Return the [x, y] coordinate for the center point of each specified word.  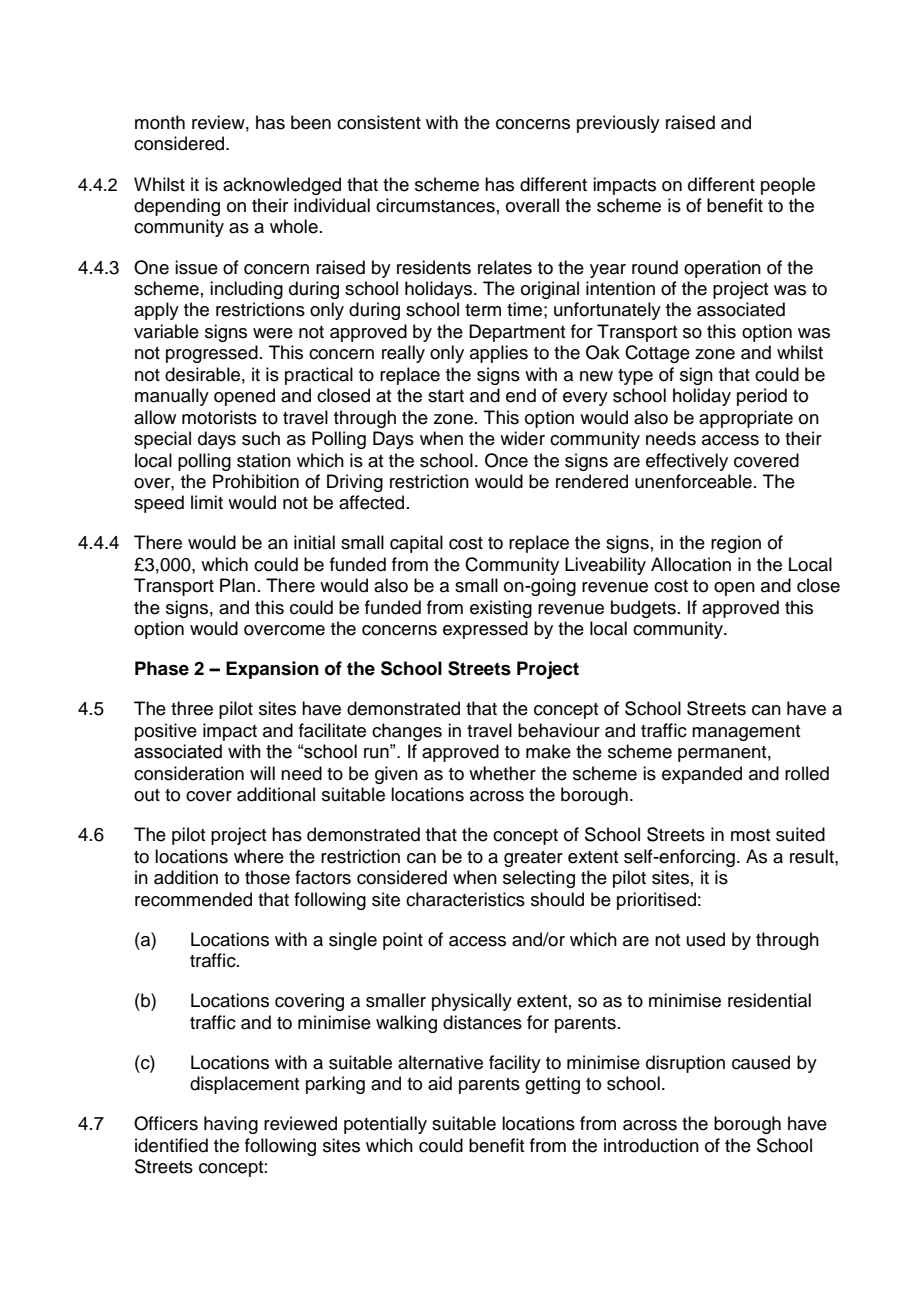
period [762, 397]
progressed [212, 354]
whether [502, 773]
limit [207, 502]
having [231, 1125]
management [746, 733]
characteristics [465, 899]
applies [499, 354]
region [736, 544]
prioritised [656, 901]
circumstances [435, 205]
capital [416, 544]
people [788, 186]
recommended [193, 899]
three [192, 708]
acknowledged [282, 186]
